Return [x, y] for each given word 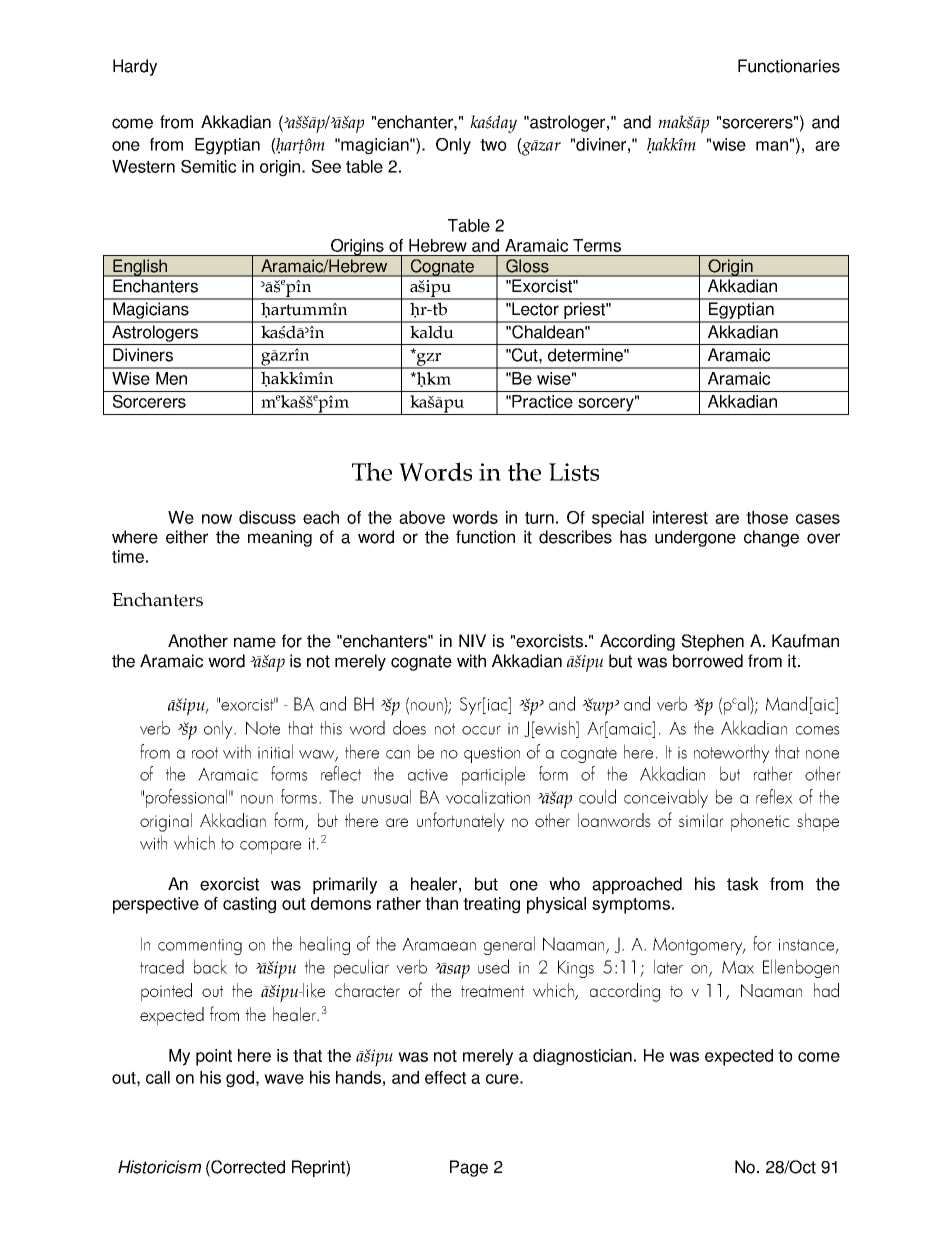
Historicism [159, 1167]
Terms [597, 245]
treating [491, 905]
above [422, 517]
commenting [200, 947]
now [217, 519]
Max [738, 967]
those [767, 517]
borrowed [708, 661]
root [205, 753]
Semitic [208, 166]
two [493, 145]
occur [481, 730]
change [771, 538]
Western [143, 166]
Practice [542, 401]
